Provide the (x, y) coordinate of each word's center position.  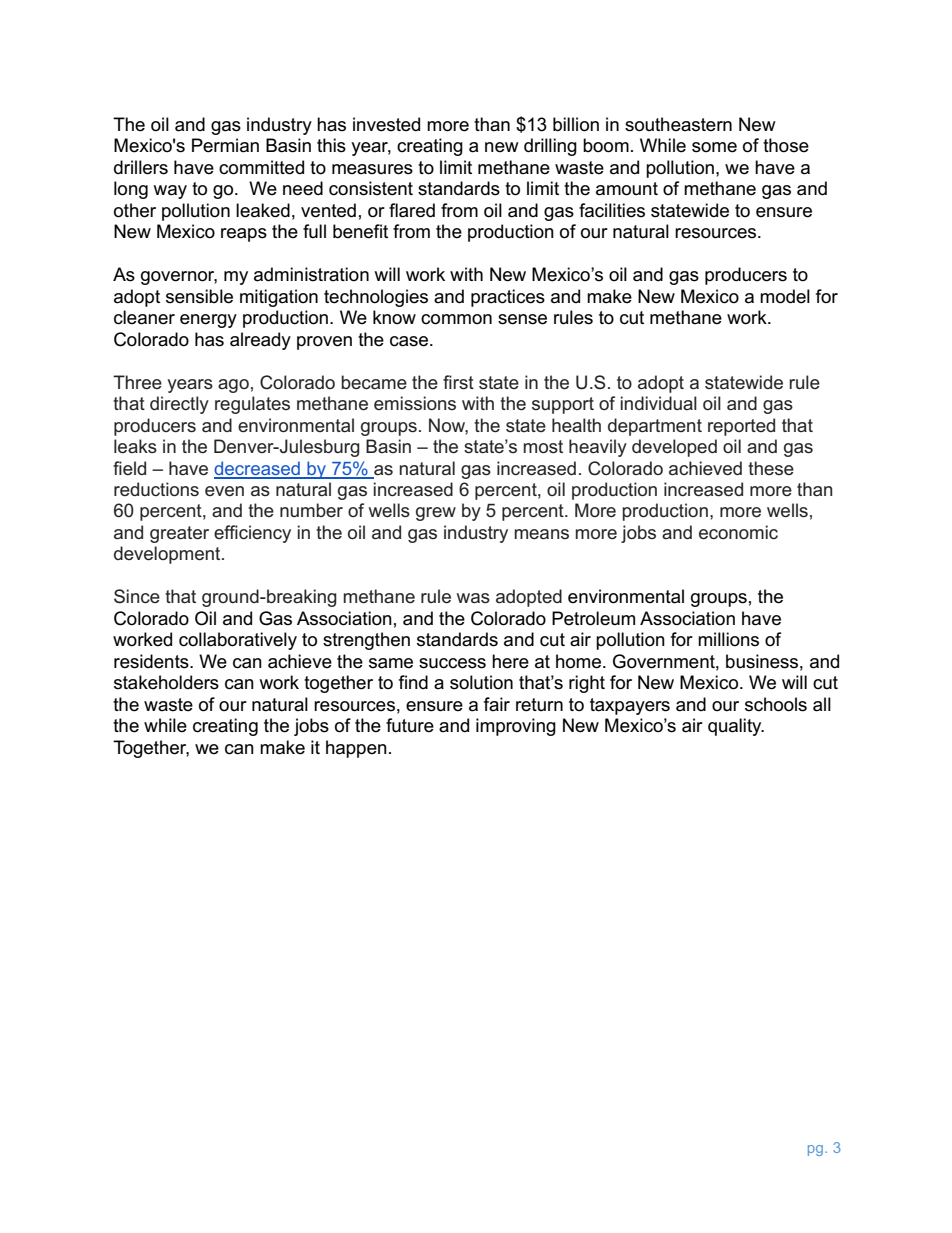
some (714, 147)
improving (516, 727)
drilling (550, 147)
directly (179, 405)
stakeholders (166, 682)
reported (741, 427)
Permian (225, 145)
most (543, 447)
